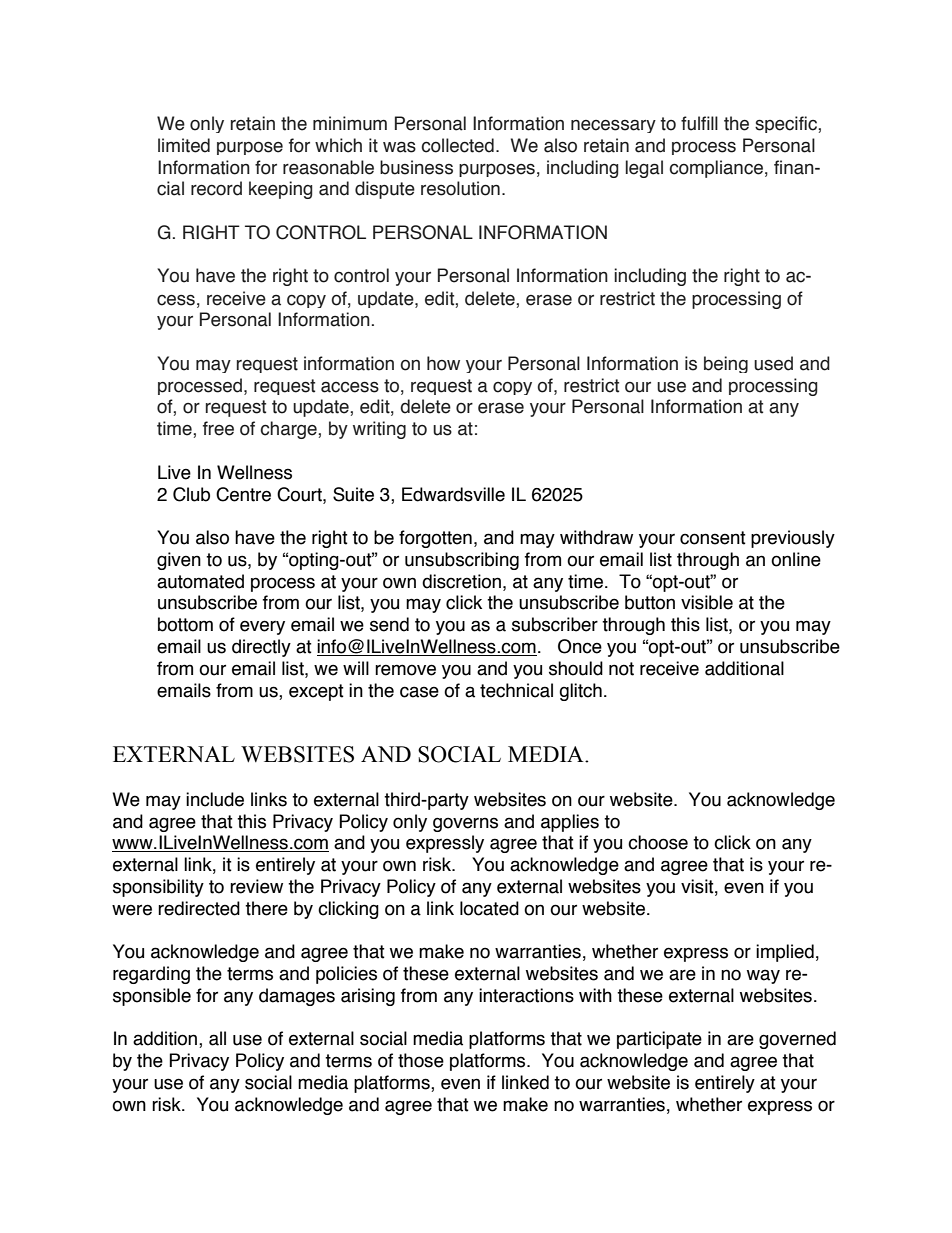 The image size is (952, 1233). What do you see at coordinates (217, 1038) in the screenshot?
I see `all` at bounding box center [217, 1038].
